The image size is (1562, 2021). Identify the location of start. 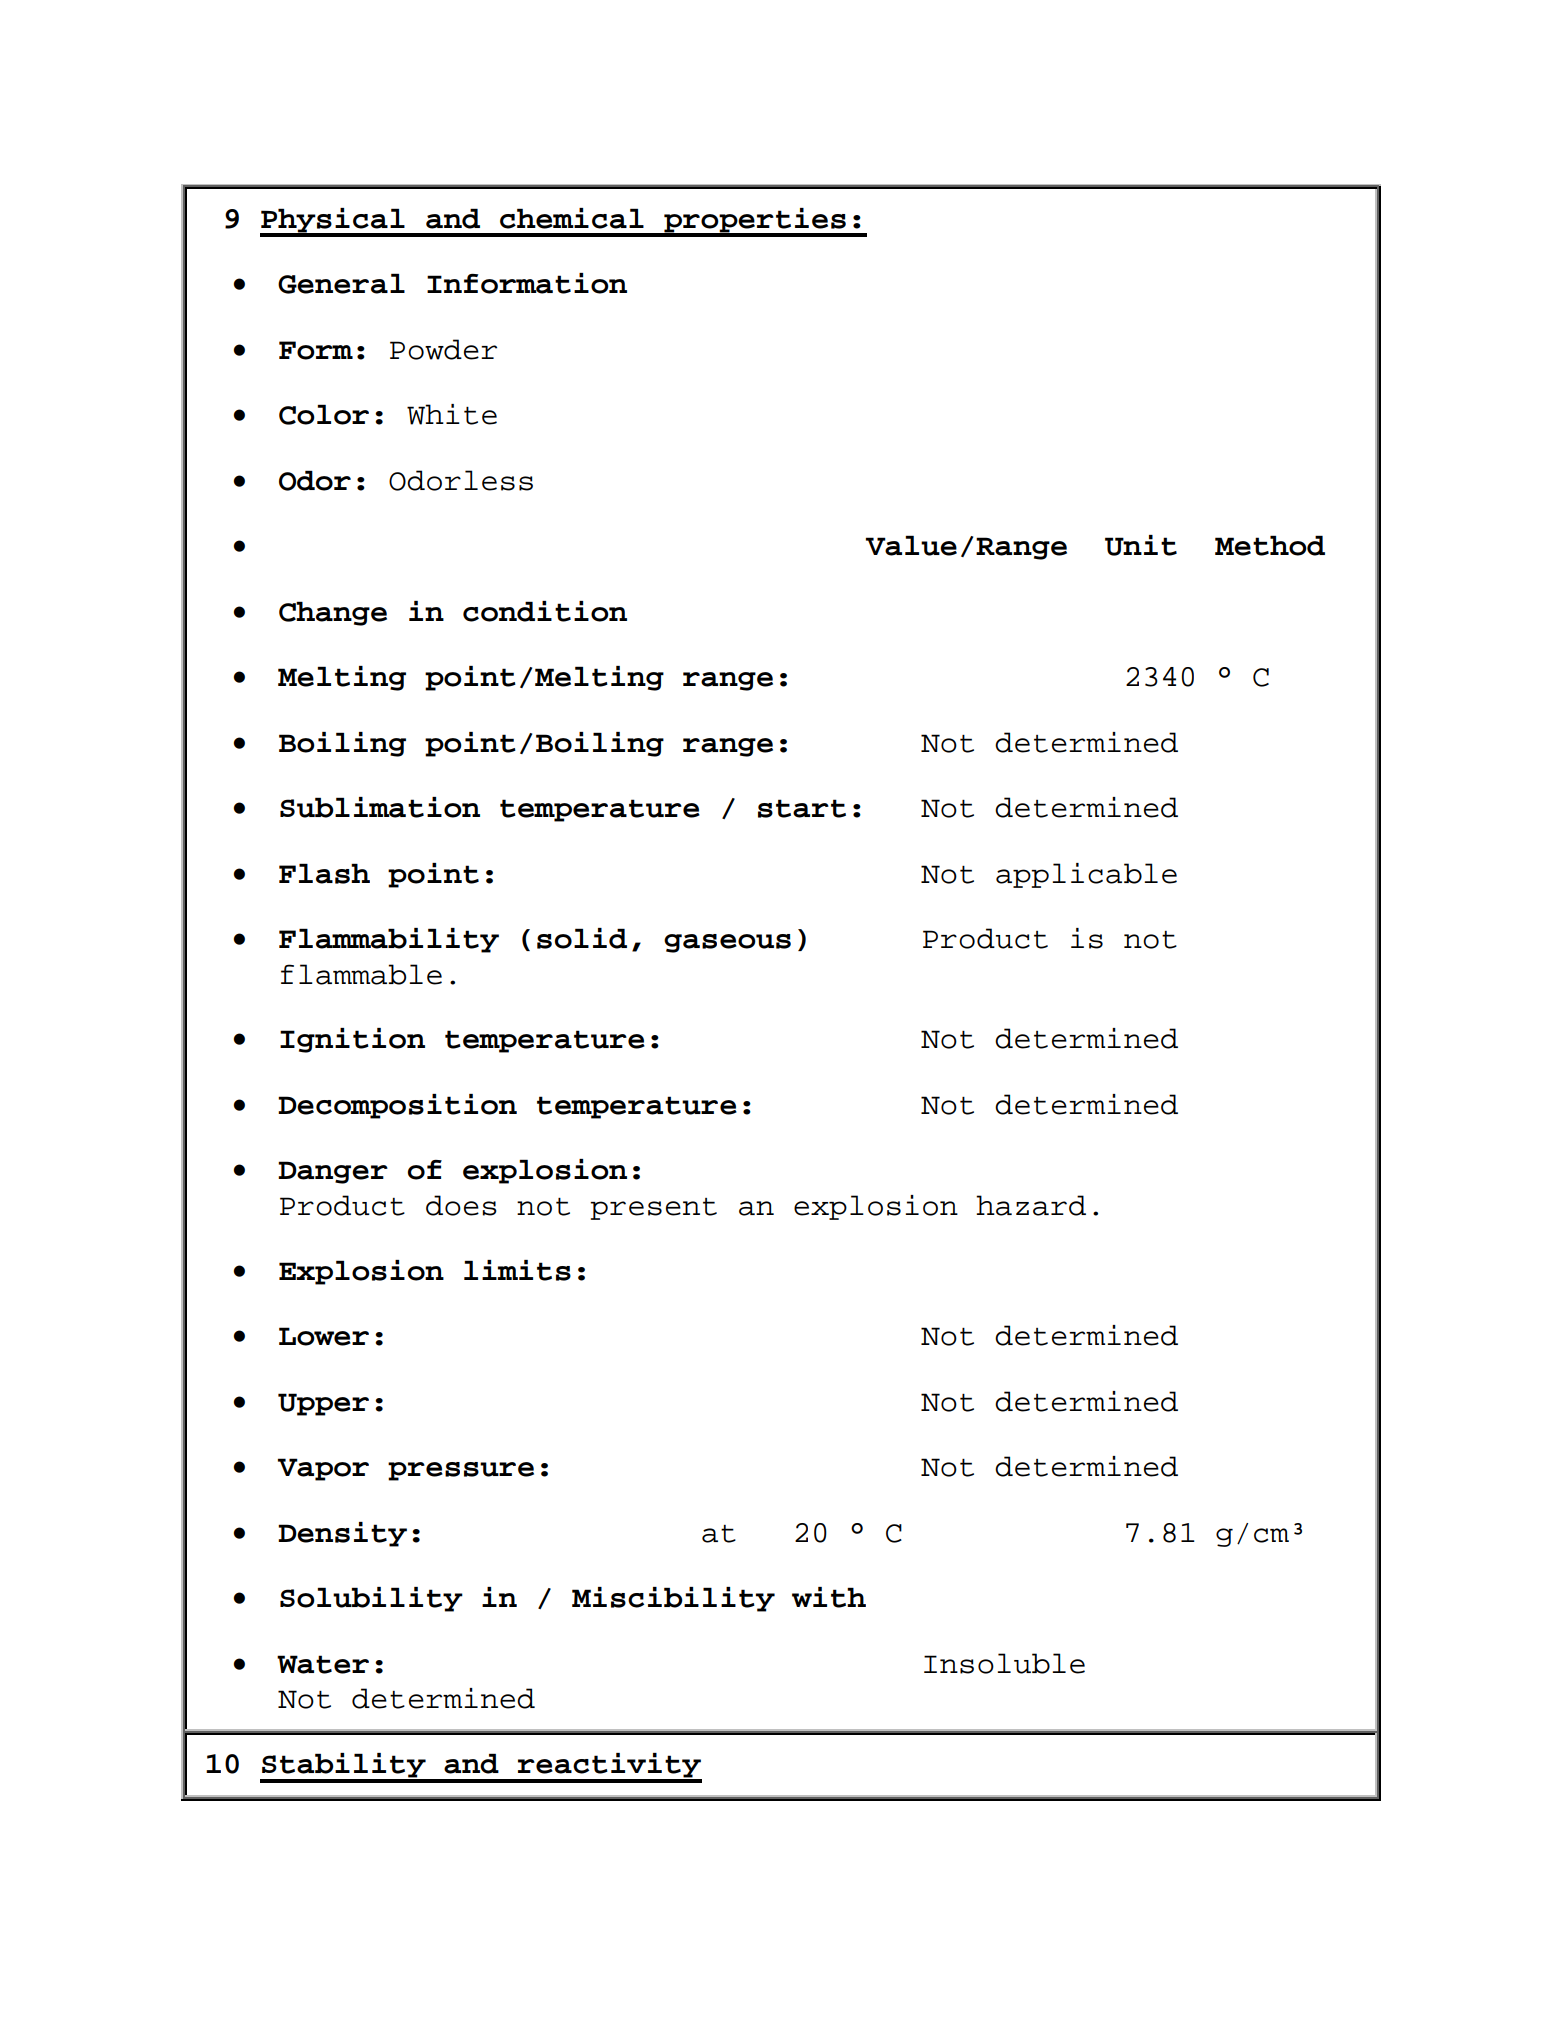
(802, 808).
